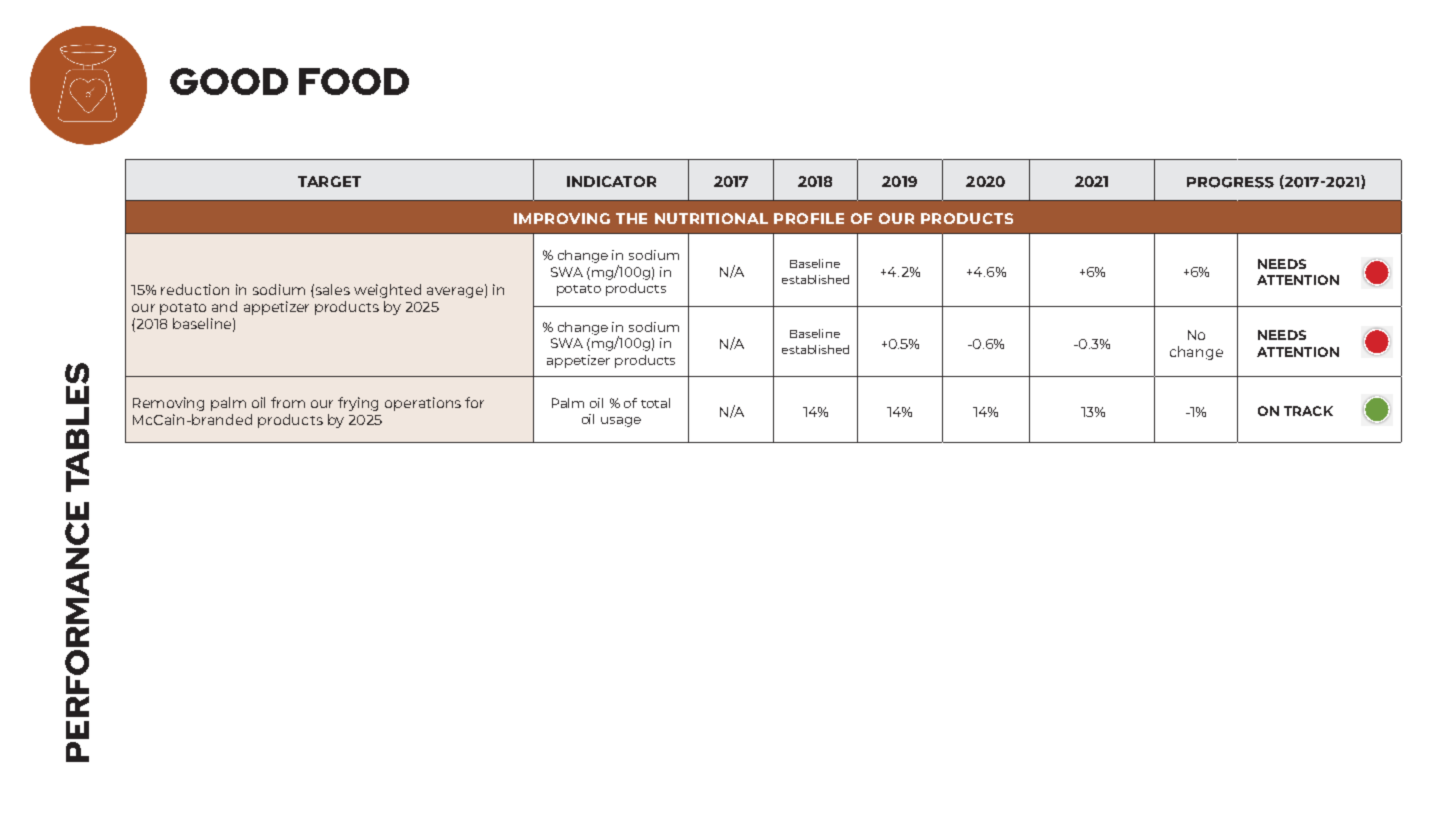 This document has height=819, width=1456. What do you see at coordinates (1308, 411) in the document?
I see `TRACK` at bounding box center [1308, 411].
